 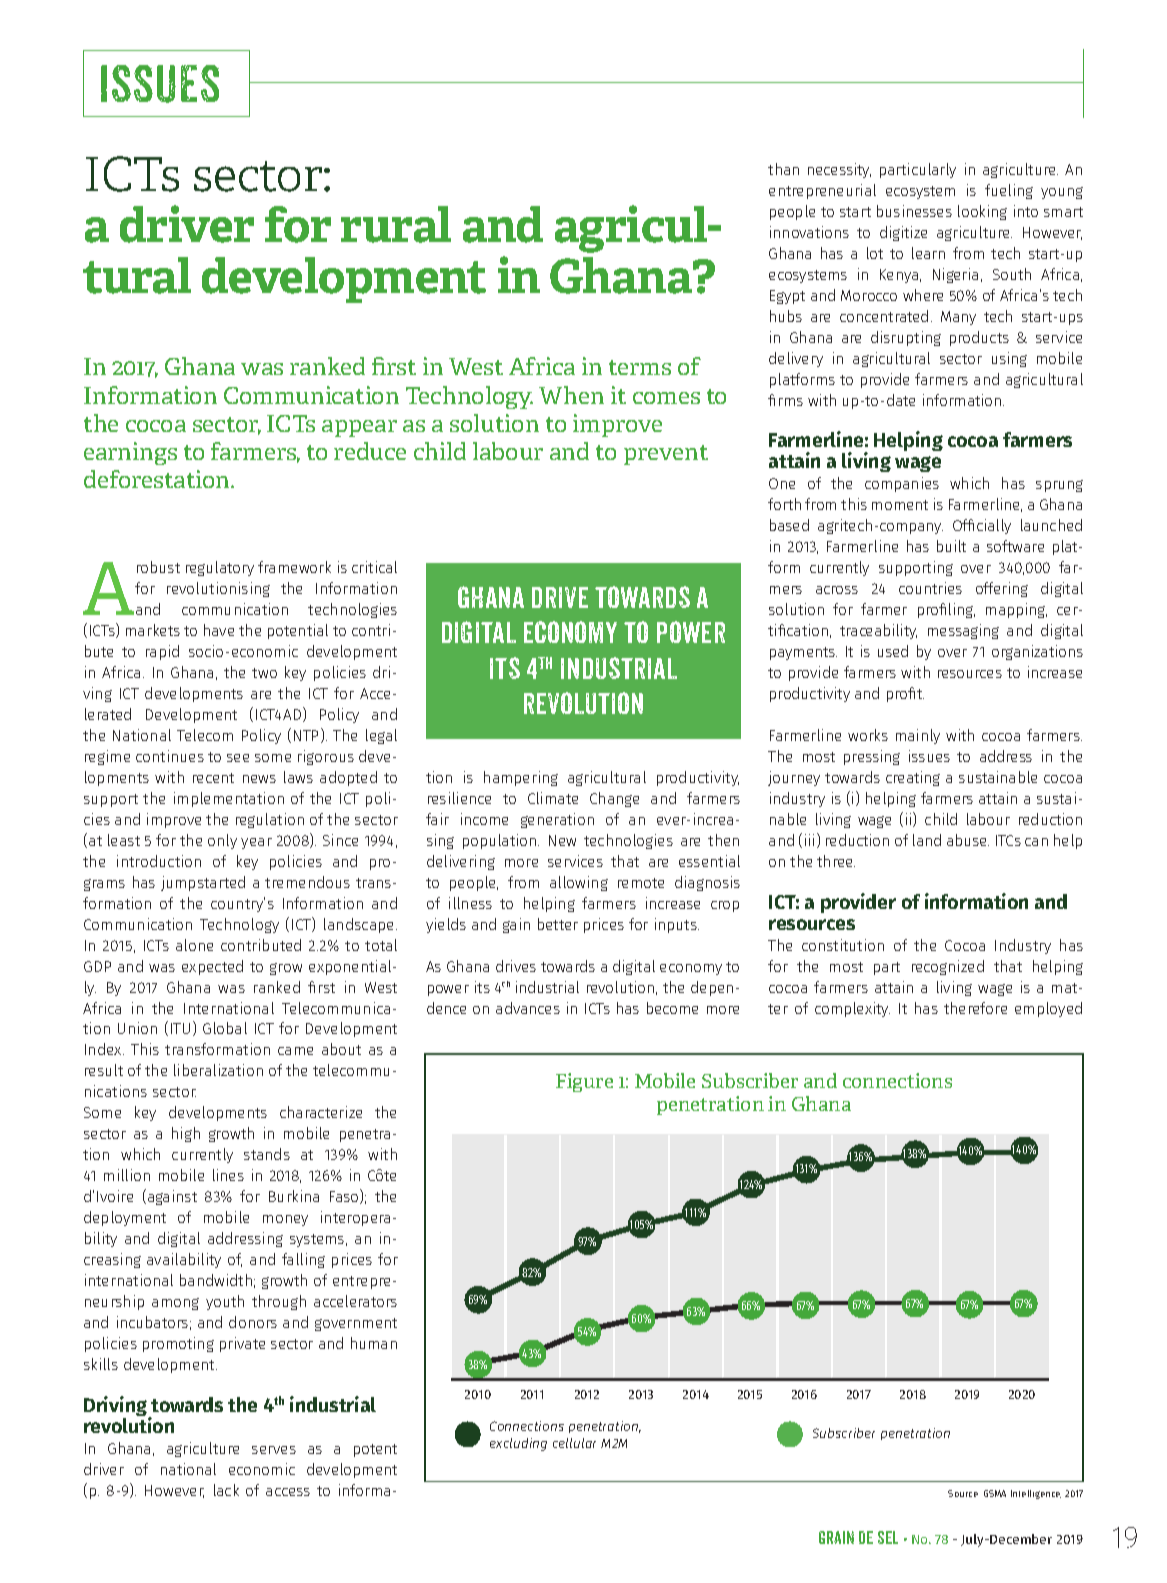 I want to click on lack, so click(x=226, y=1490).
